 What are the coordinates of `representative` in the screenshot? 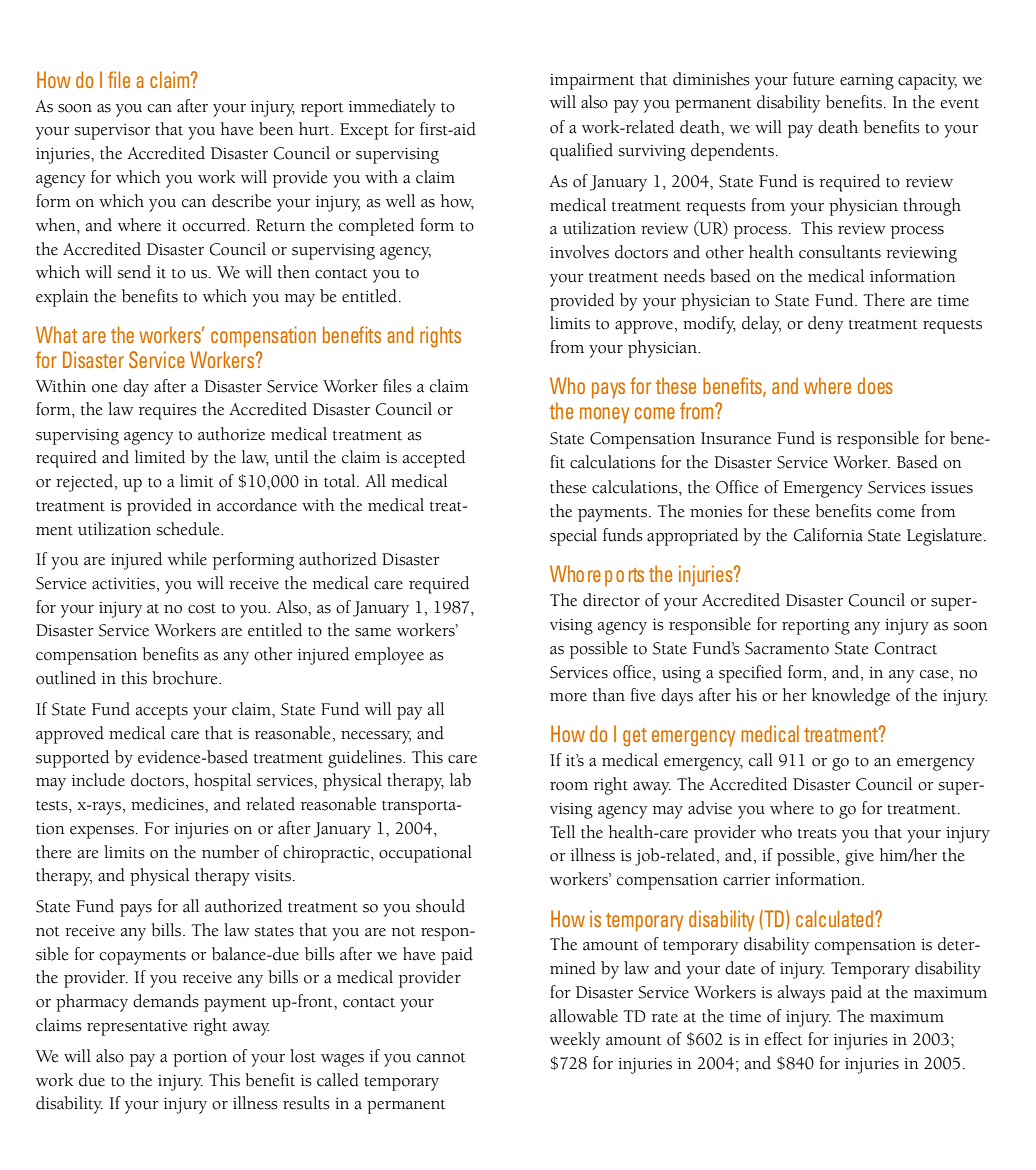 It's located at (137, 1028).
